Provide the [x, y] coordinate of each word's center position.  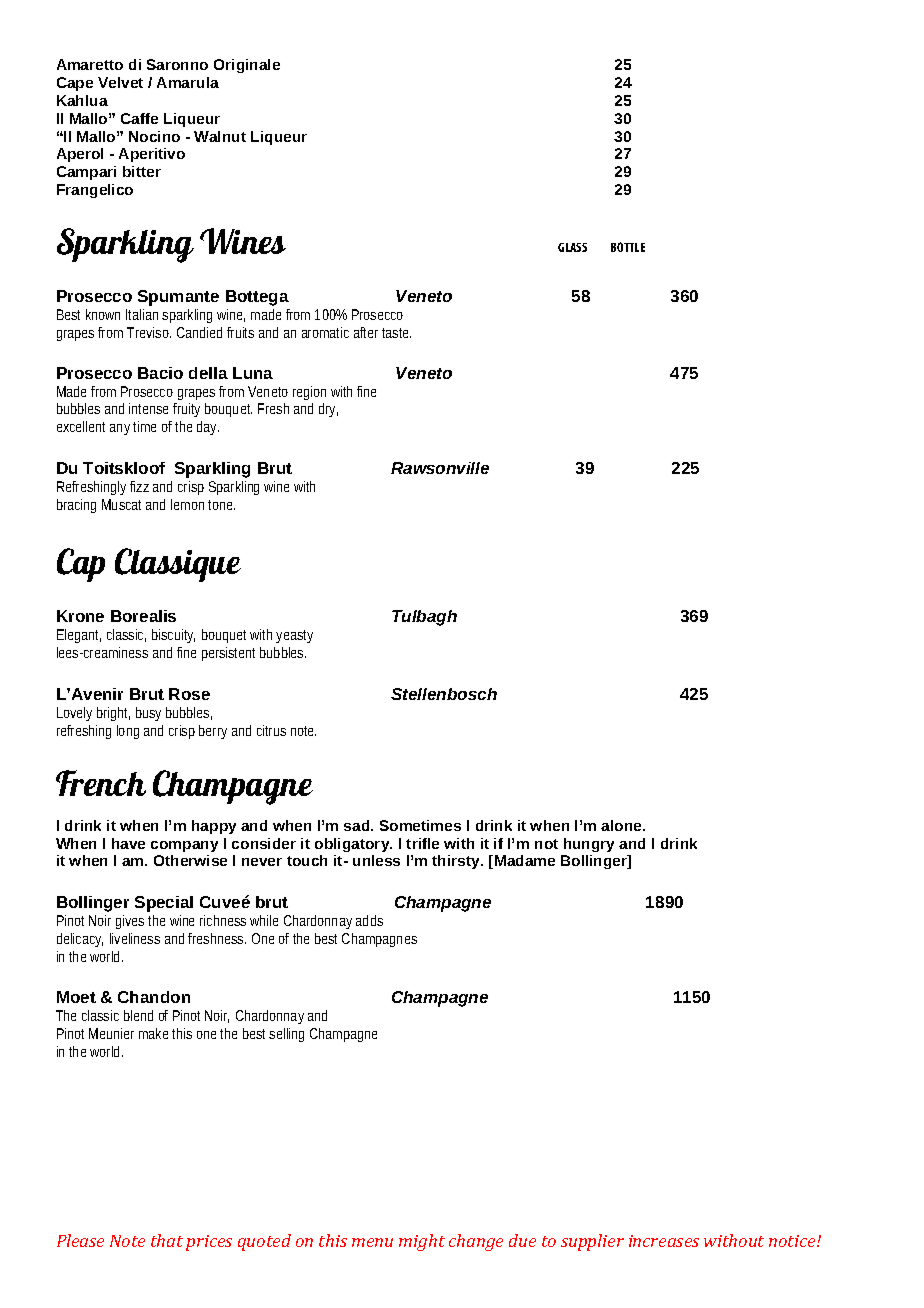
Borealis [143, 616]
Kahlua [82, 100]
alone [622, 825]
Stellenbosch [444, 694]
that [167, 1240]
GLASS [572, 247]
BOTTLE [628, 247]
